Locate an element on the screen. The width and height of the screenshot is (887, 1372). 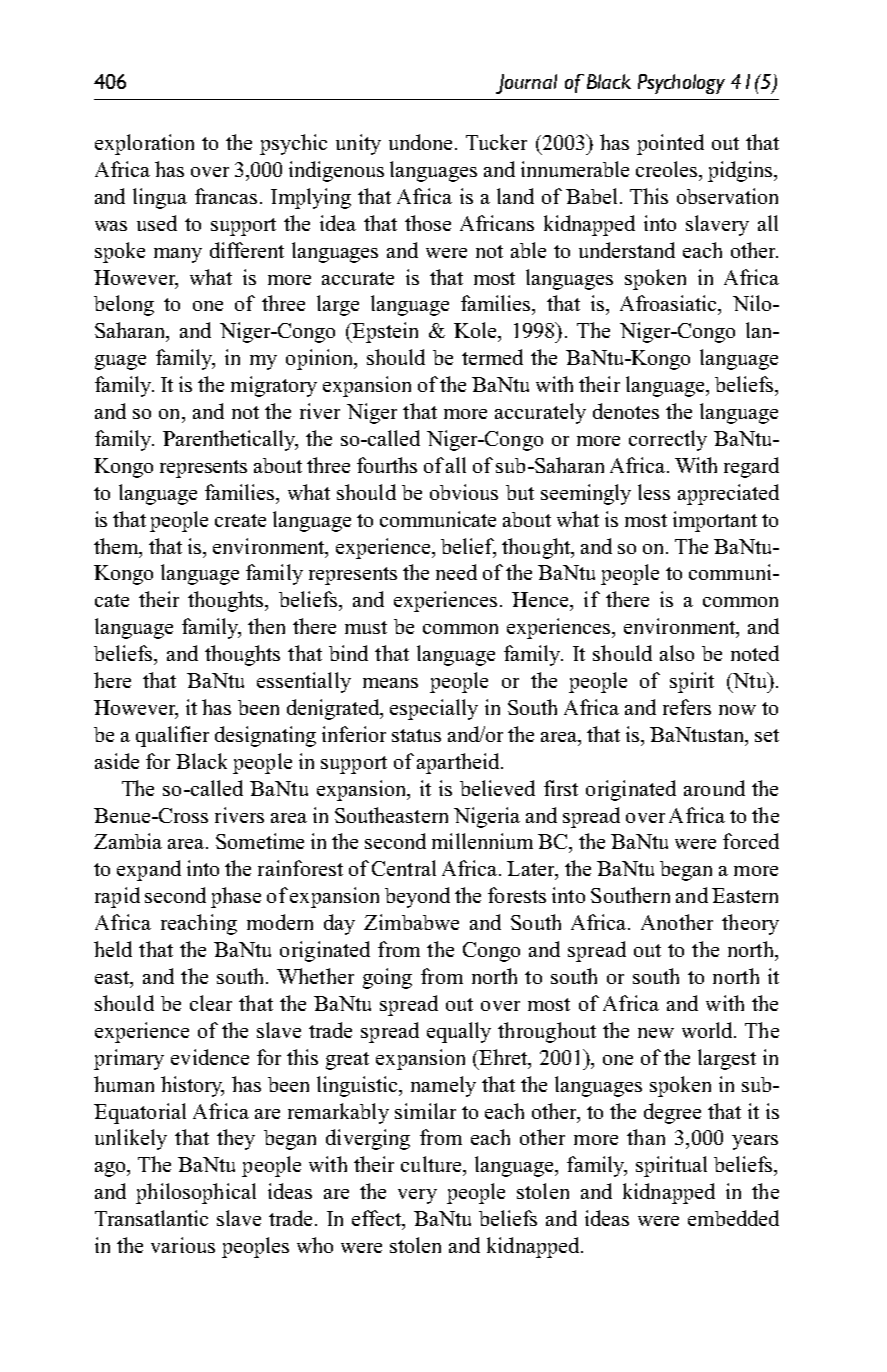
Central is located at coordinates (404, 868).
